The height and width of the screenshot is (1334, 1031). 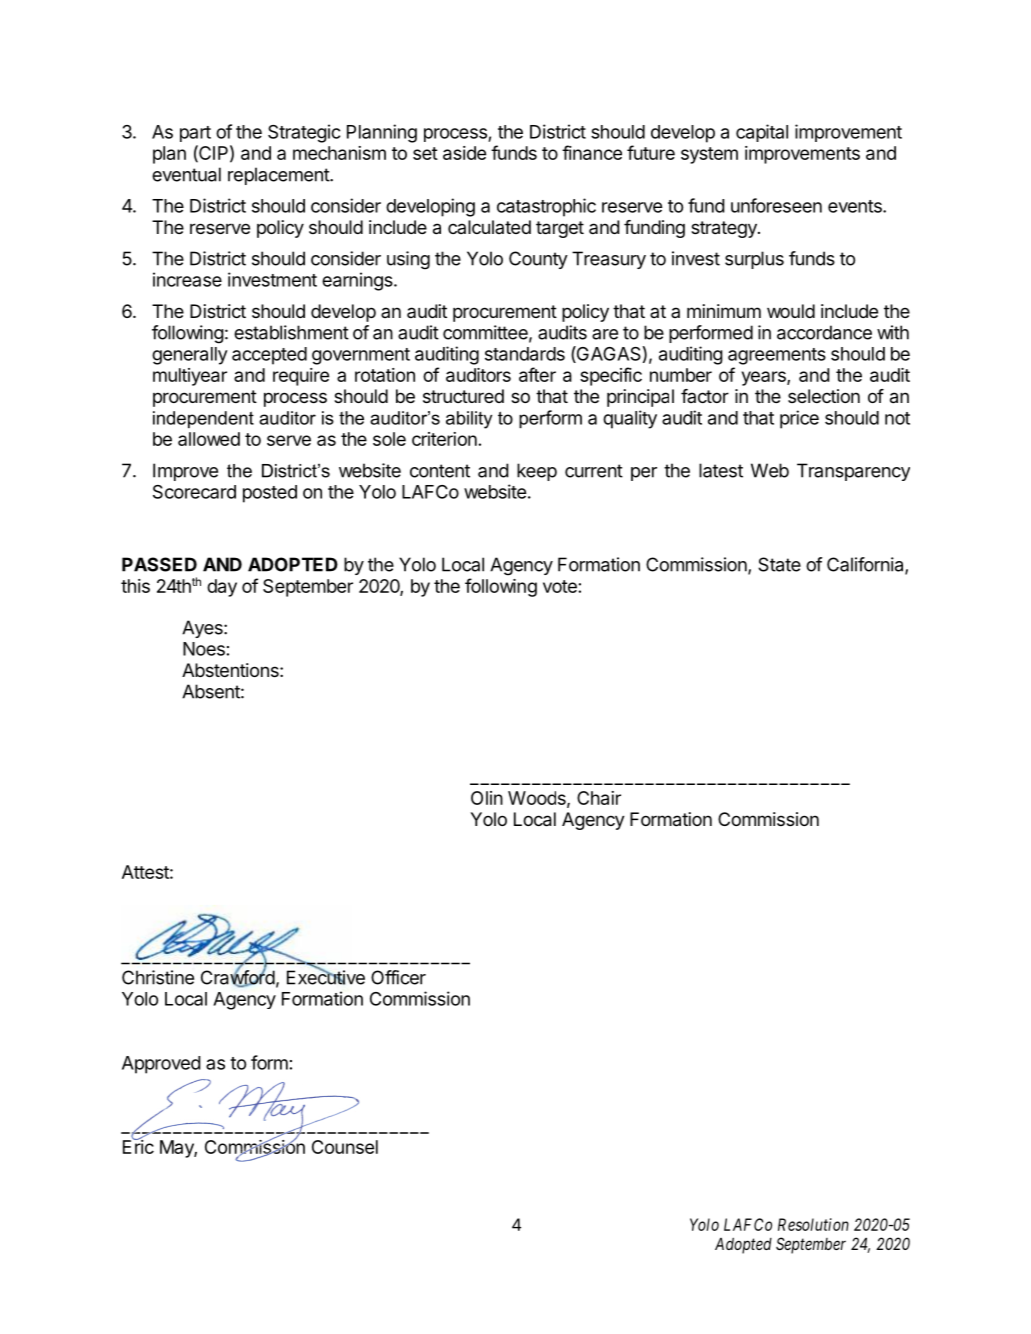 What do you see at coordinates (779, 564) in the screenshot?
I see `State` at bounding box center [779, 564].
